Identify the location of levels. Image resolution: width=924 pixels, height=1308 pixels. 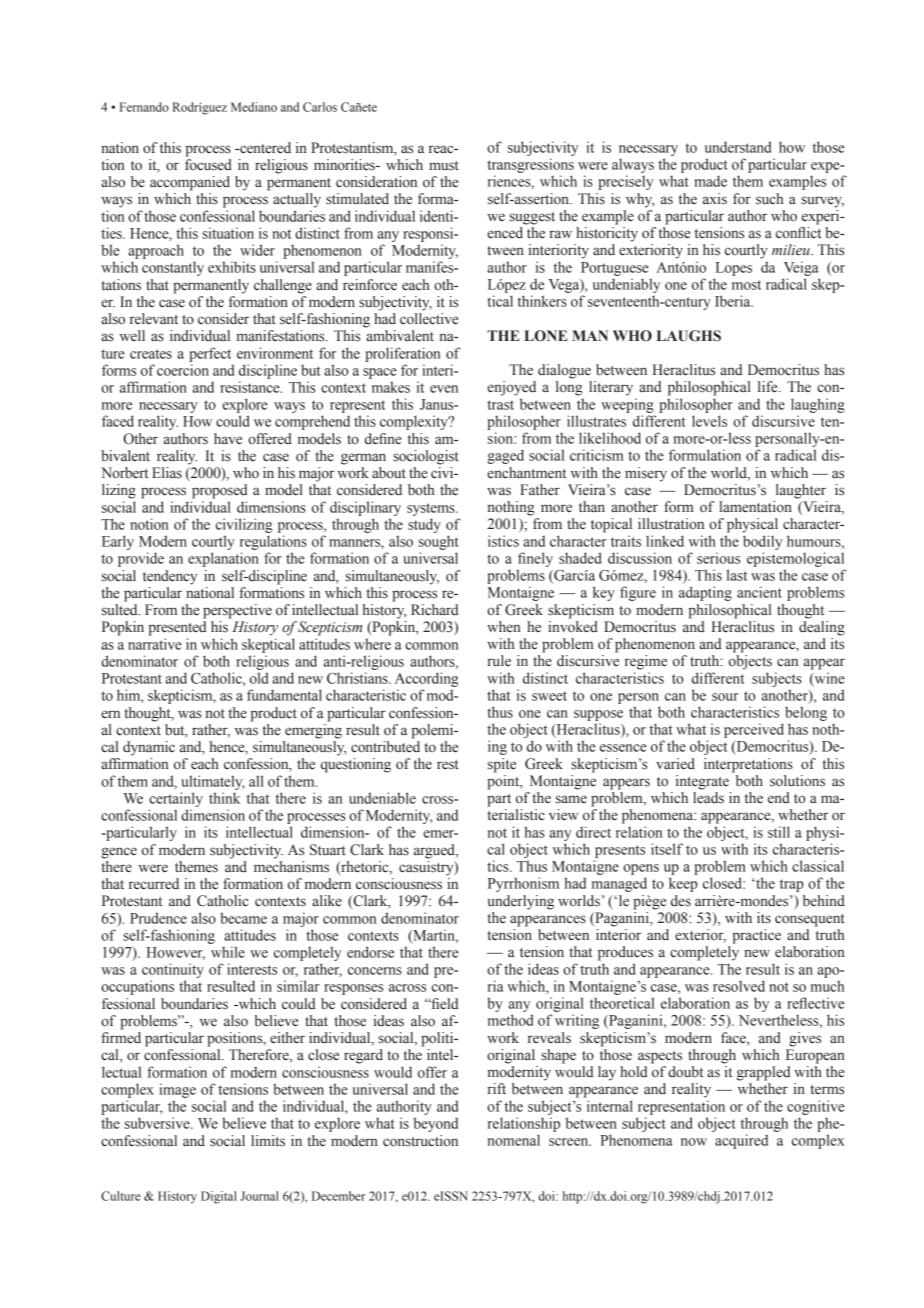
(709, 421).
